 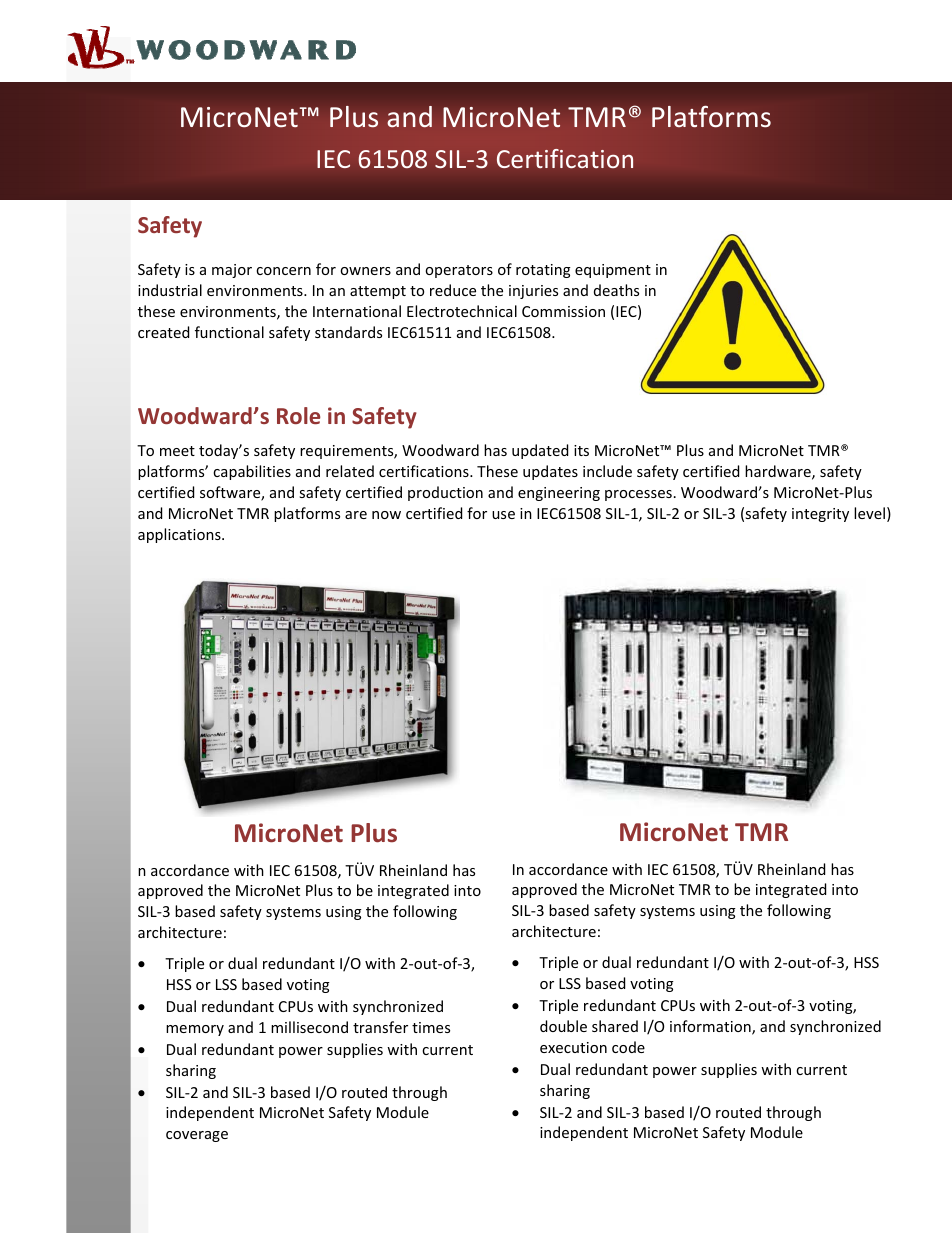 What do you see at coordinates (232, 271) in the document?
I see `major` at bounding box center [232, 271].
